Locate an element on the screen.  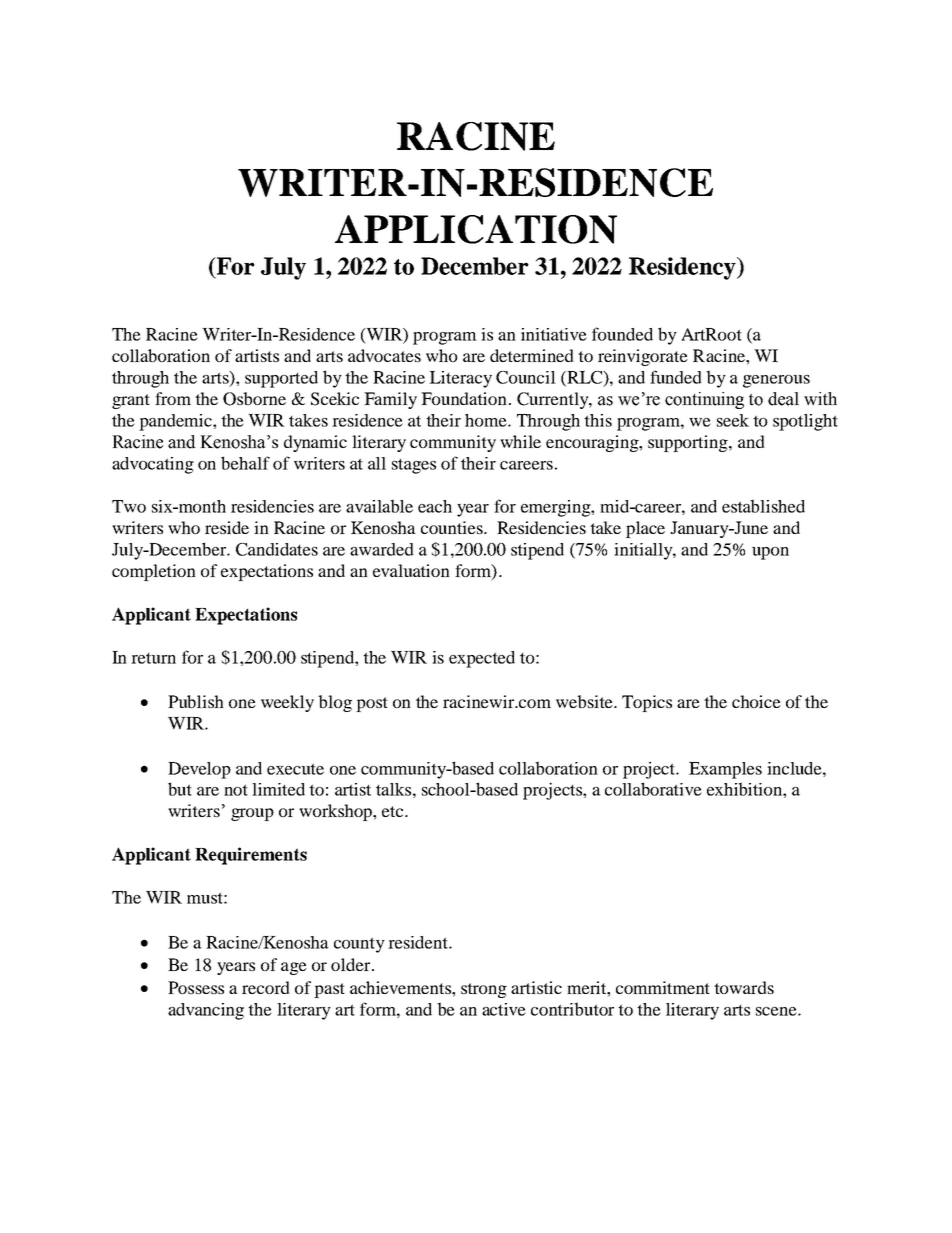
home is located at coordinates (487, 420).
